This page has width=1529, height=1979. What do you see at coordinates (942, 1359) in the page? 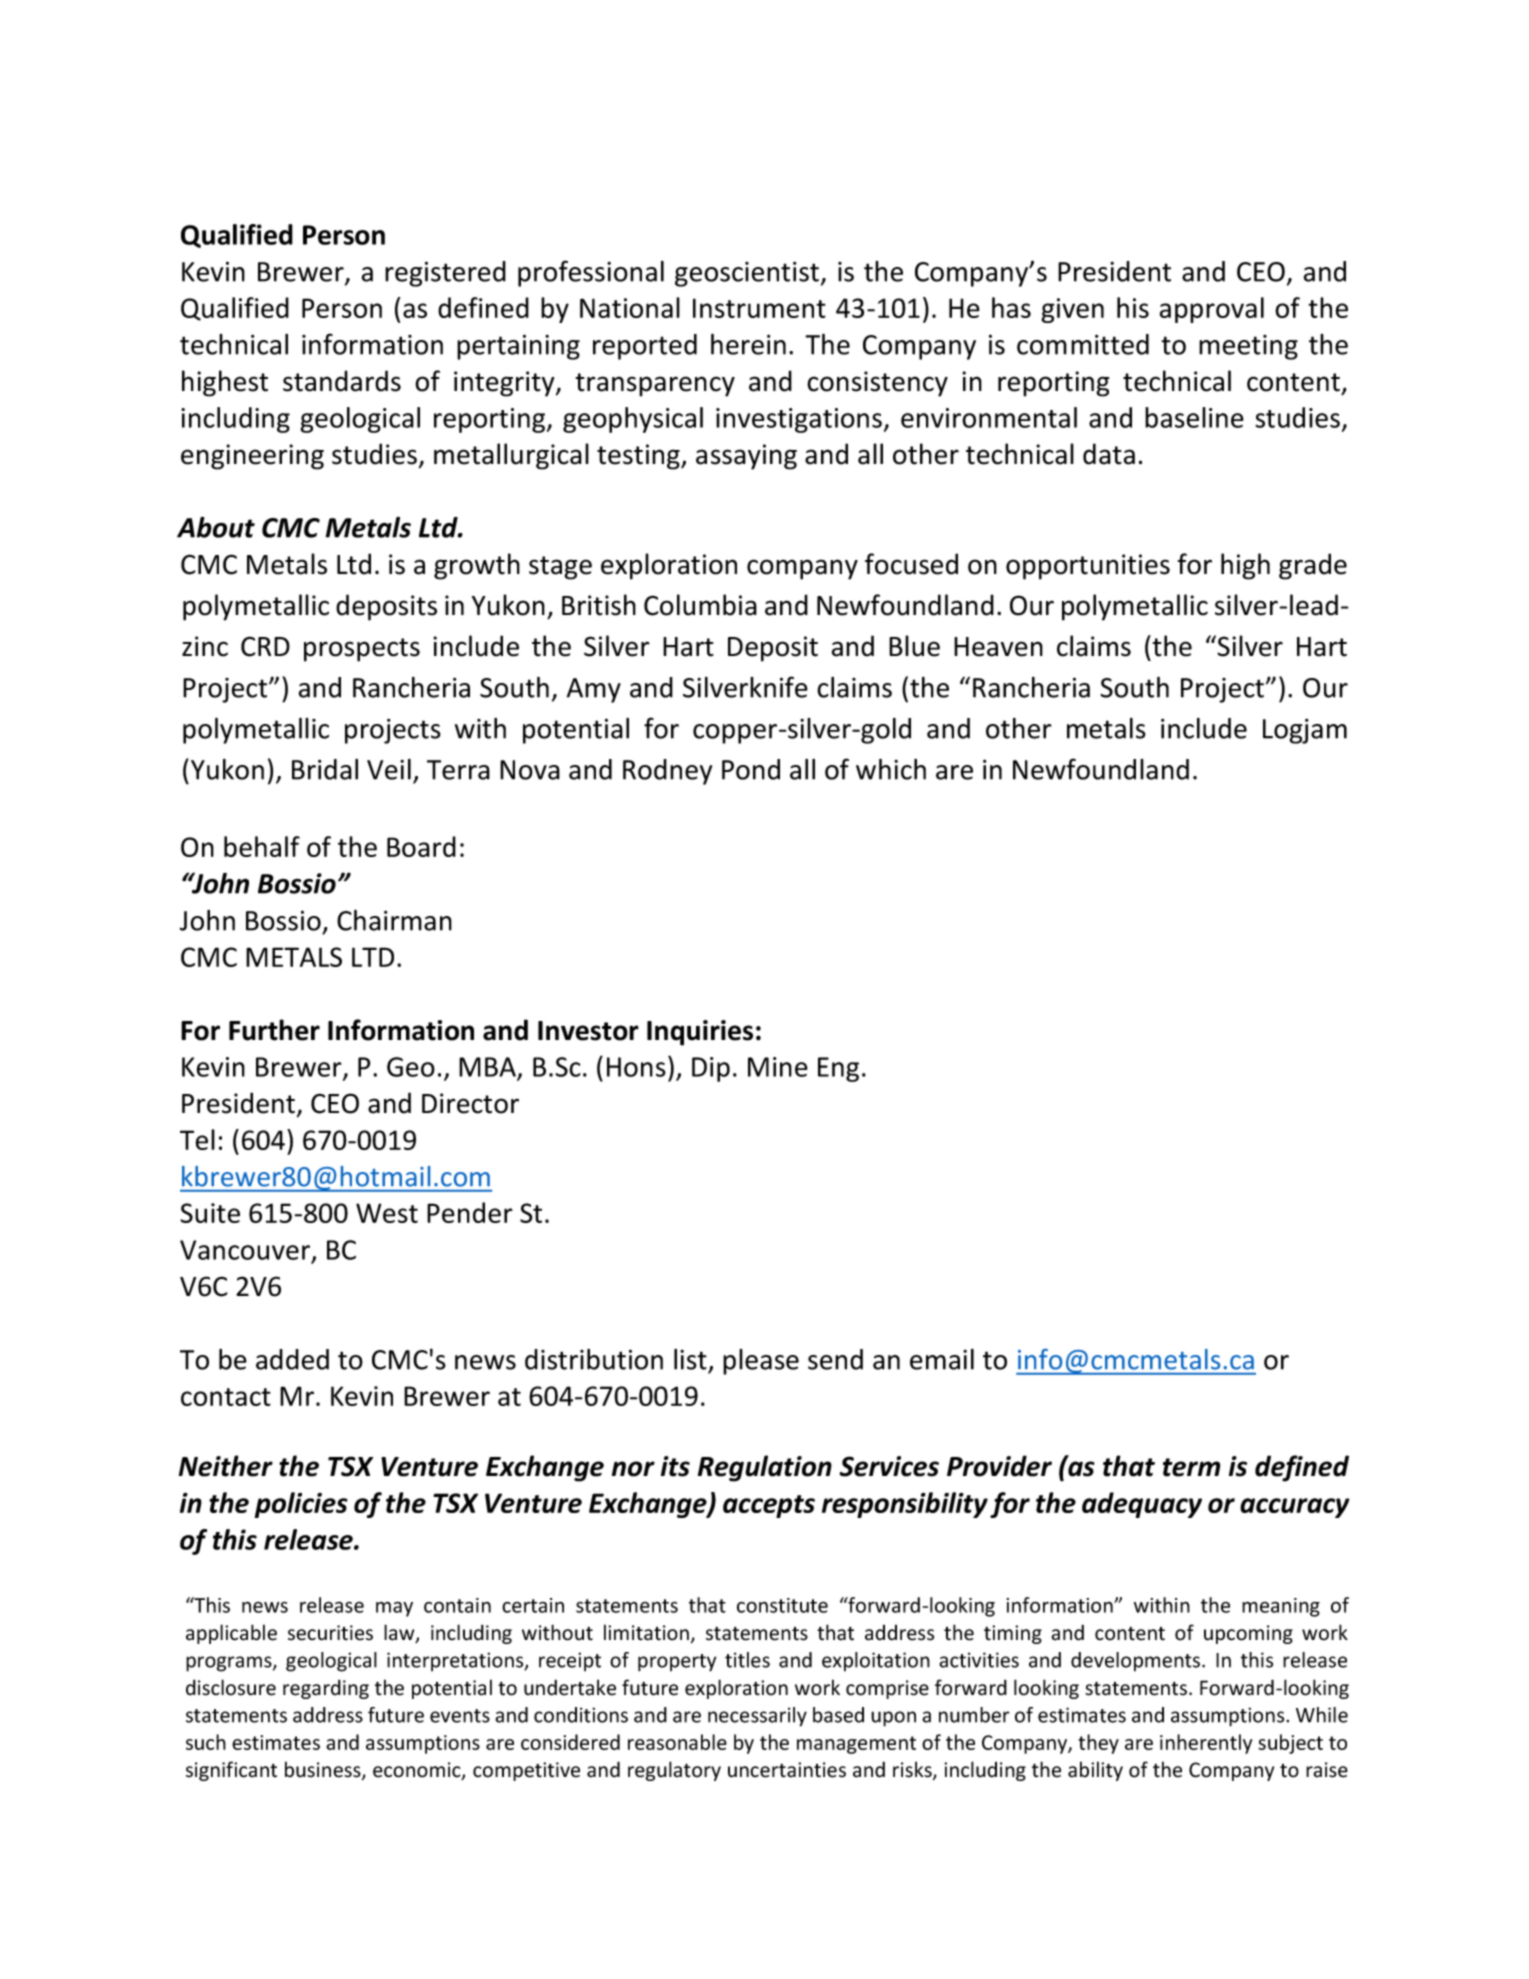
I see `email` at bounding box center [942, 1359].
